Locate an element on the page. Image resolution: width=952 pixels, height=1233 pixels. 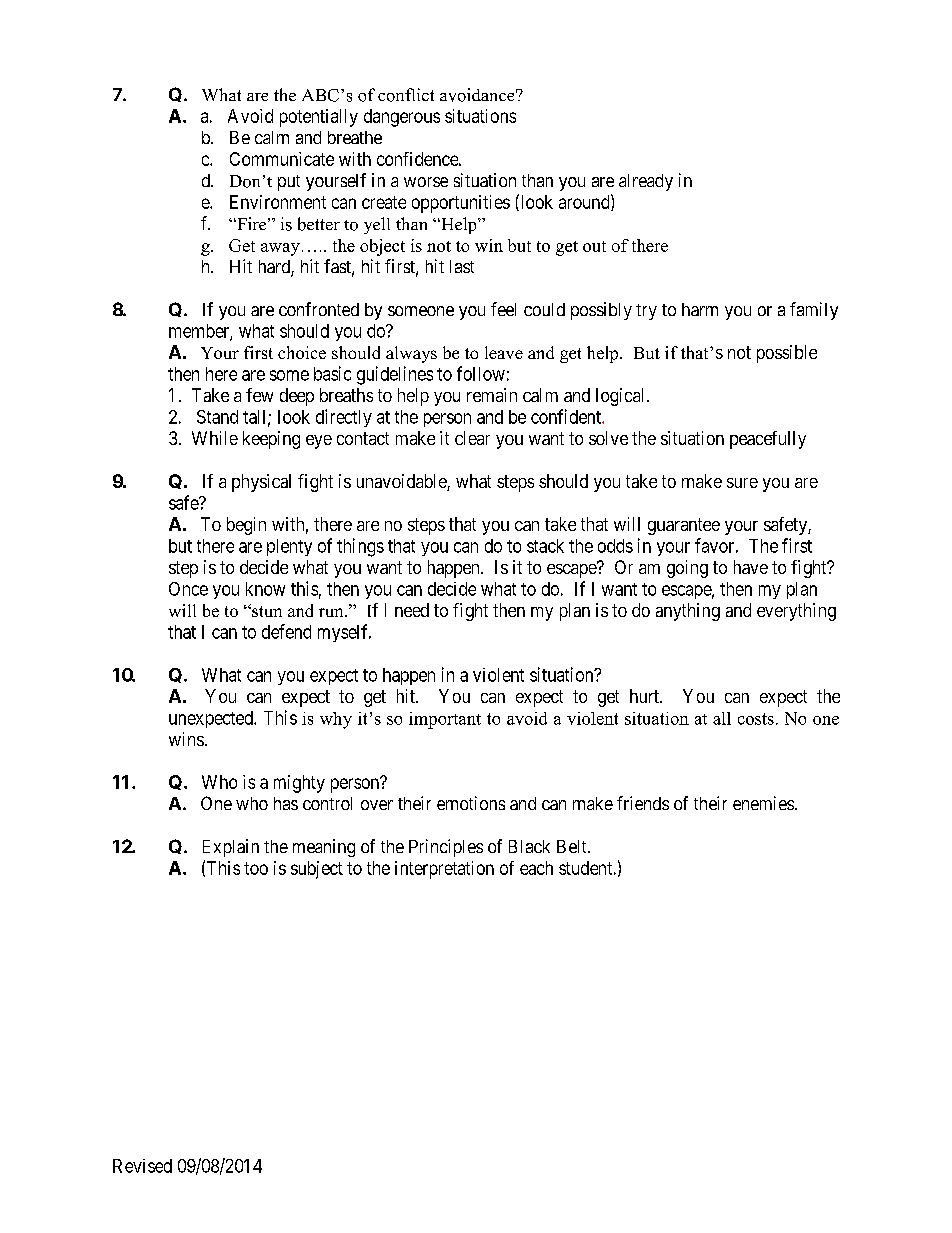
choice is located at coordinates (302, 352).
